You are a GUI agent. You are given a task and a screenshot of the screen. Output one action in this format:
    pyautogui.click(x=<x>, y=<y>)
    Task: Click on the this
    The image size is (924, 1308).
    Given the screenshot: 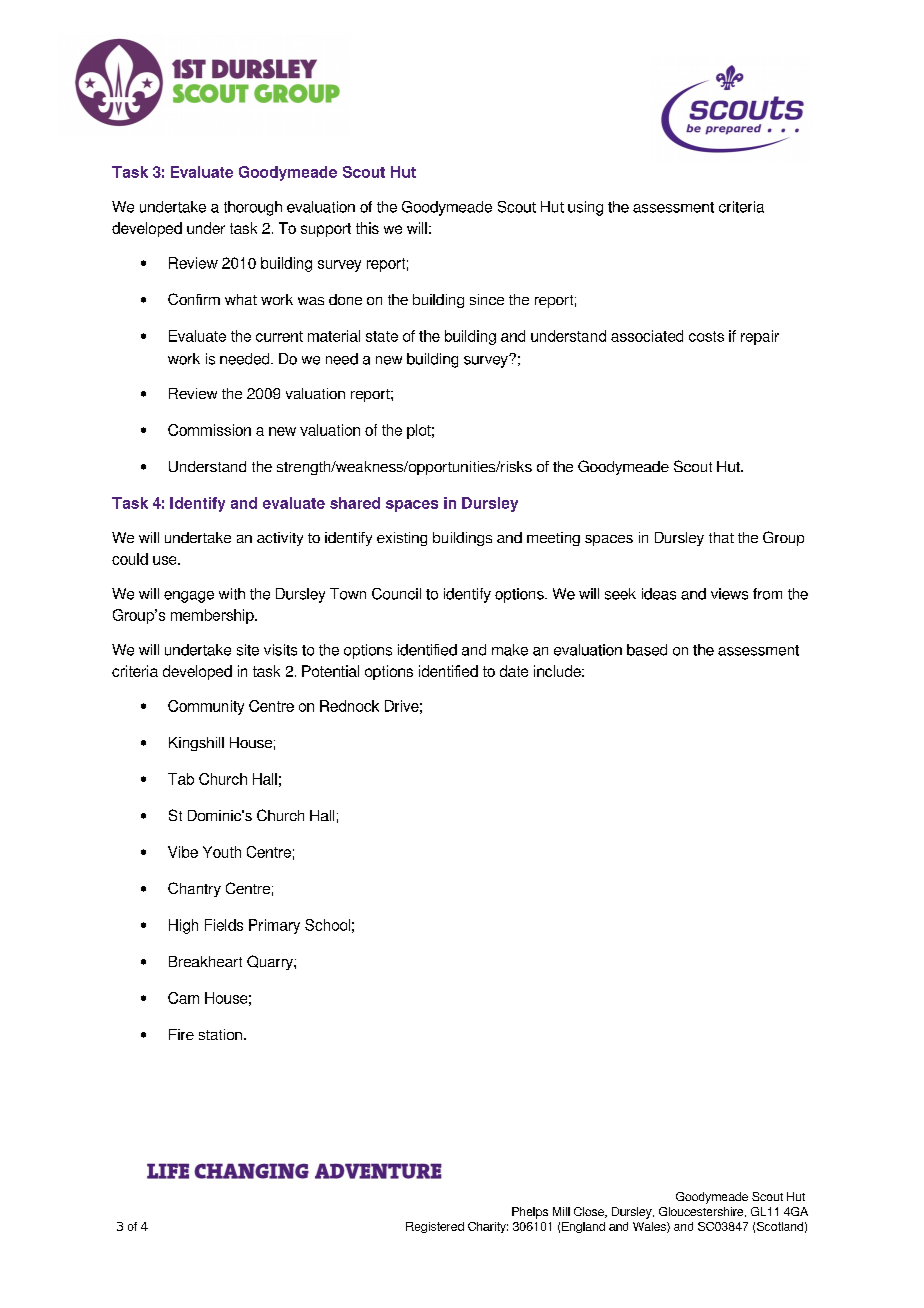 What is the action you would take?
    pyautogui.click(x=367, y=228)
